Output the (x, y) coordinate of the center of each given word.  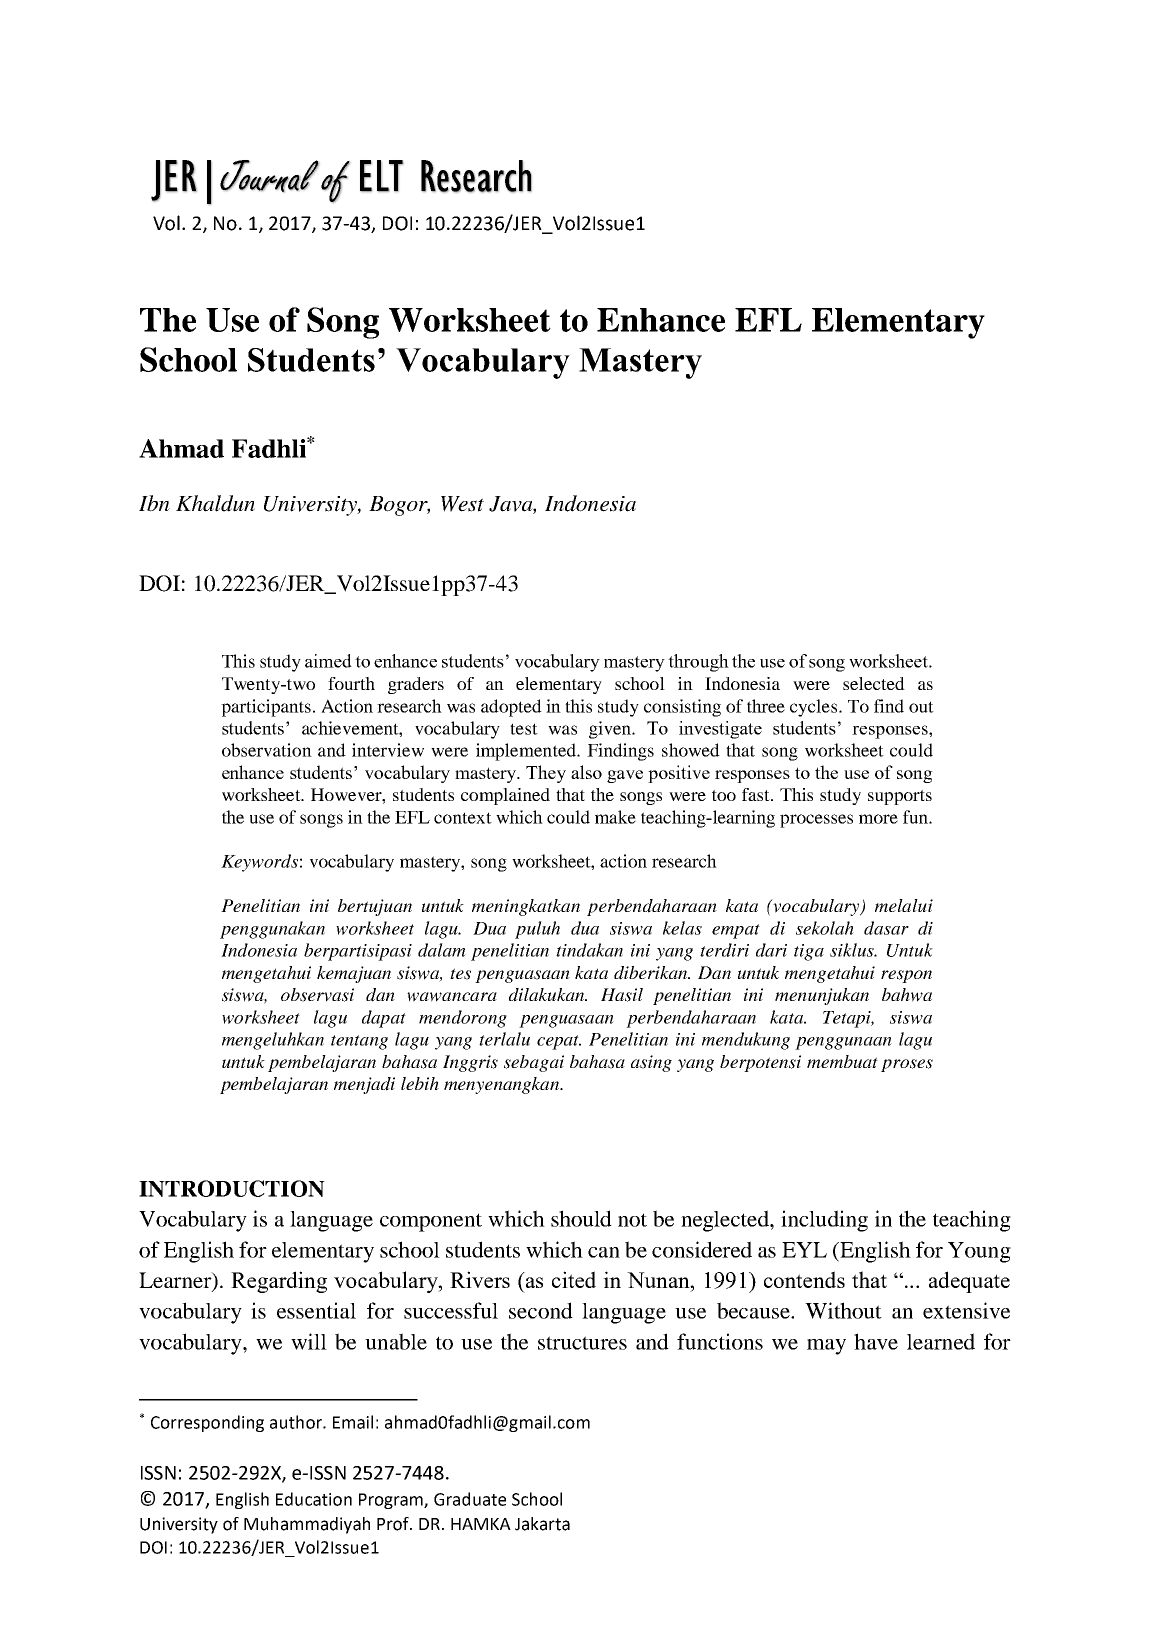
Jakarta (542, 1524)
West (462, 504)
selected (874, 683)
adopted (511, 708)
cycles (815, 708)
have (876, 1341)
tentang (359, 1042)
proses (907, 1065)
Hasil (622, 995)
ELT (382, 176)
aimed (328, 661)
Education (314, 1499)
